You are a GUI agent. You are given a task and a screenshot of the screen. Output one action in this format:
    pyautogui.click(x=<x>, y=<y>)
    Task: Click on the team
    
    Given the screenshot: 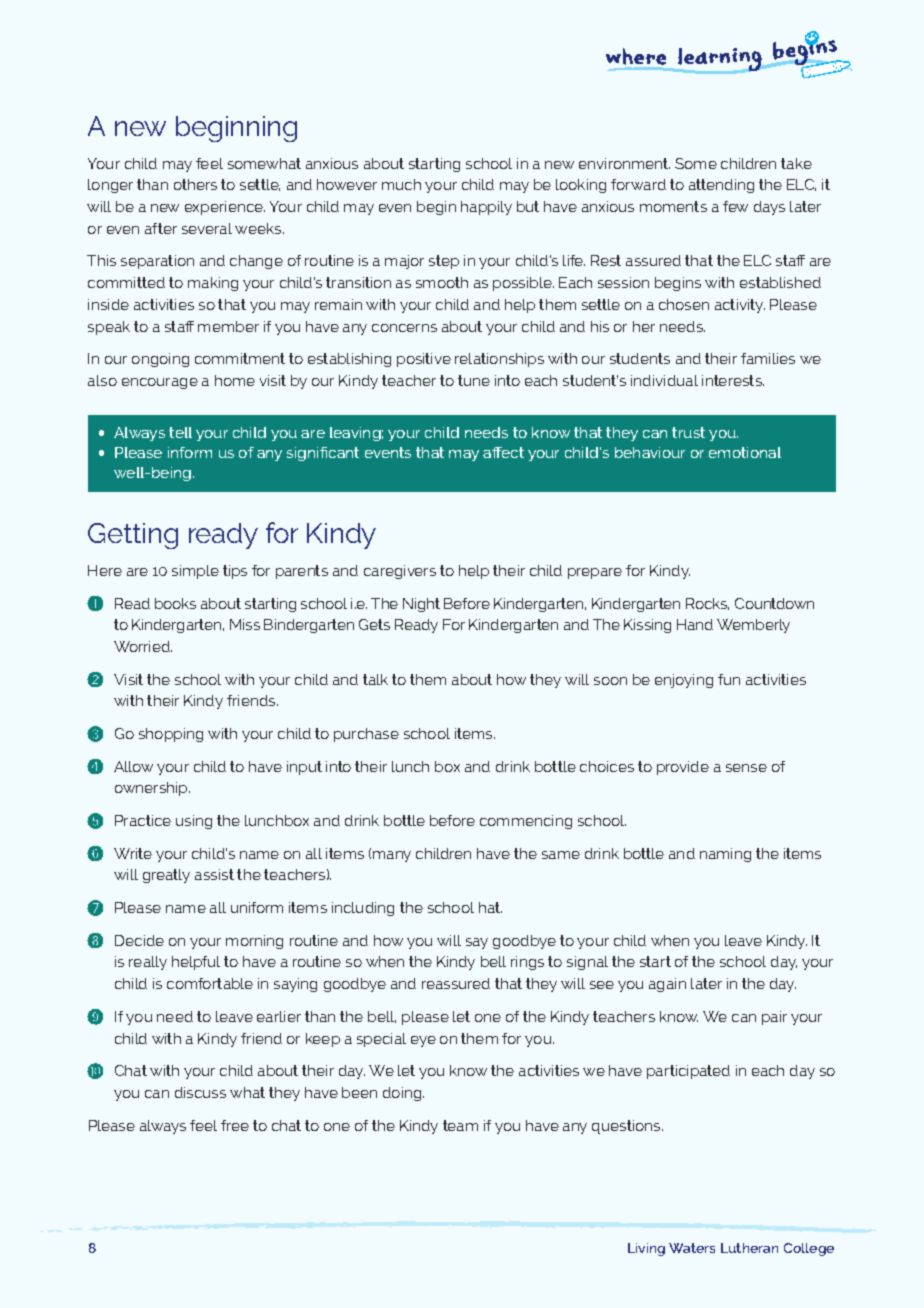 What is the action you would take?
    pyautogui.click(x=460, y=1125)
